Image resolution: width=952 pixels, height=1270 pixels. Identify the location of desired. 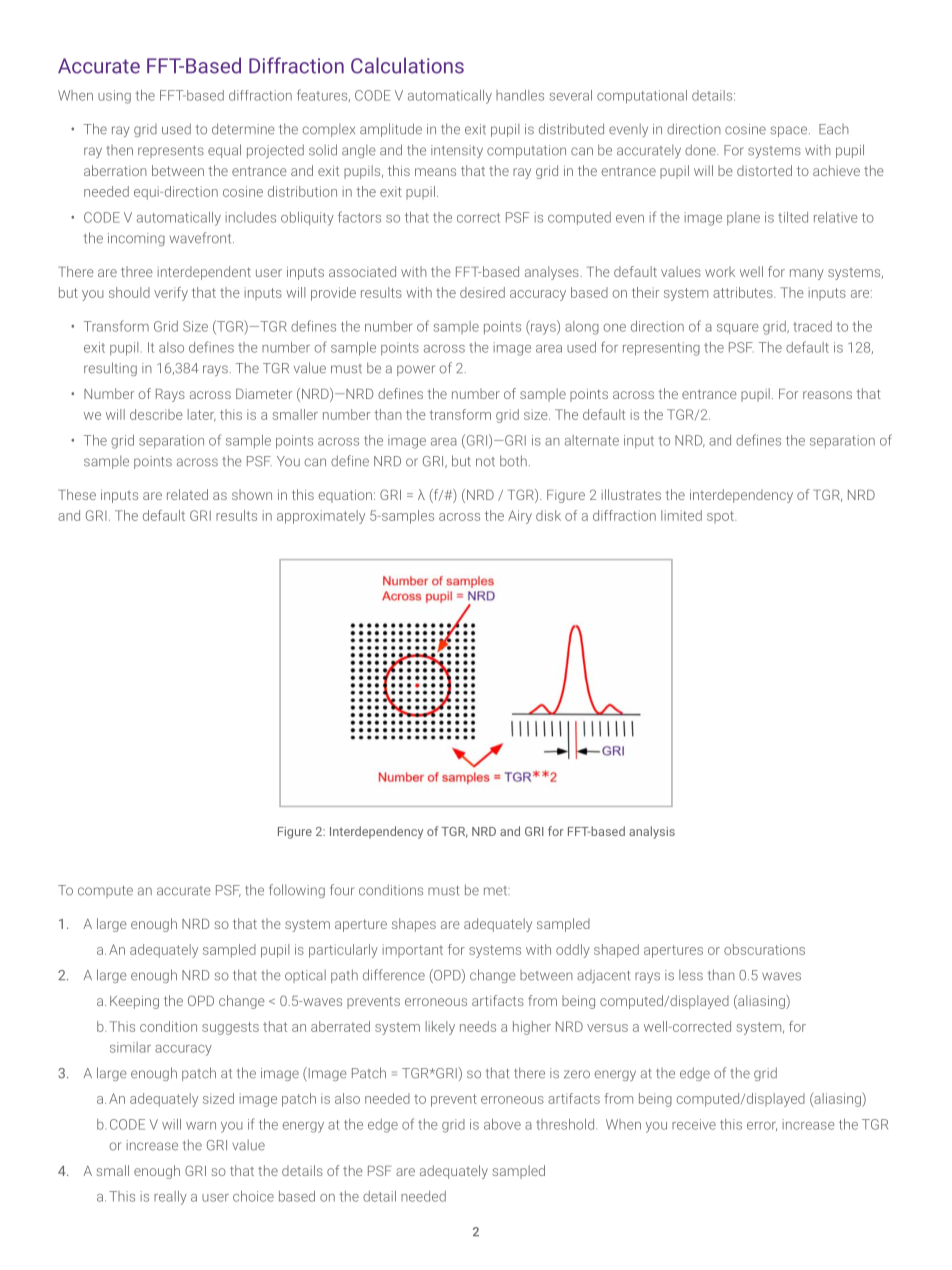
(482, 292).
